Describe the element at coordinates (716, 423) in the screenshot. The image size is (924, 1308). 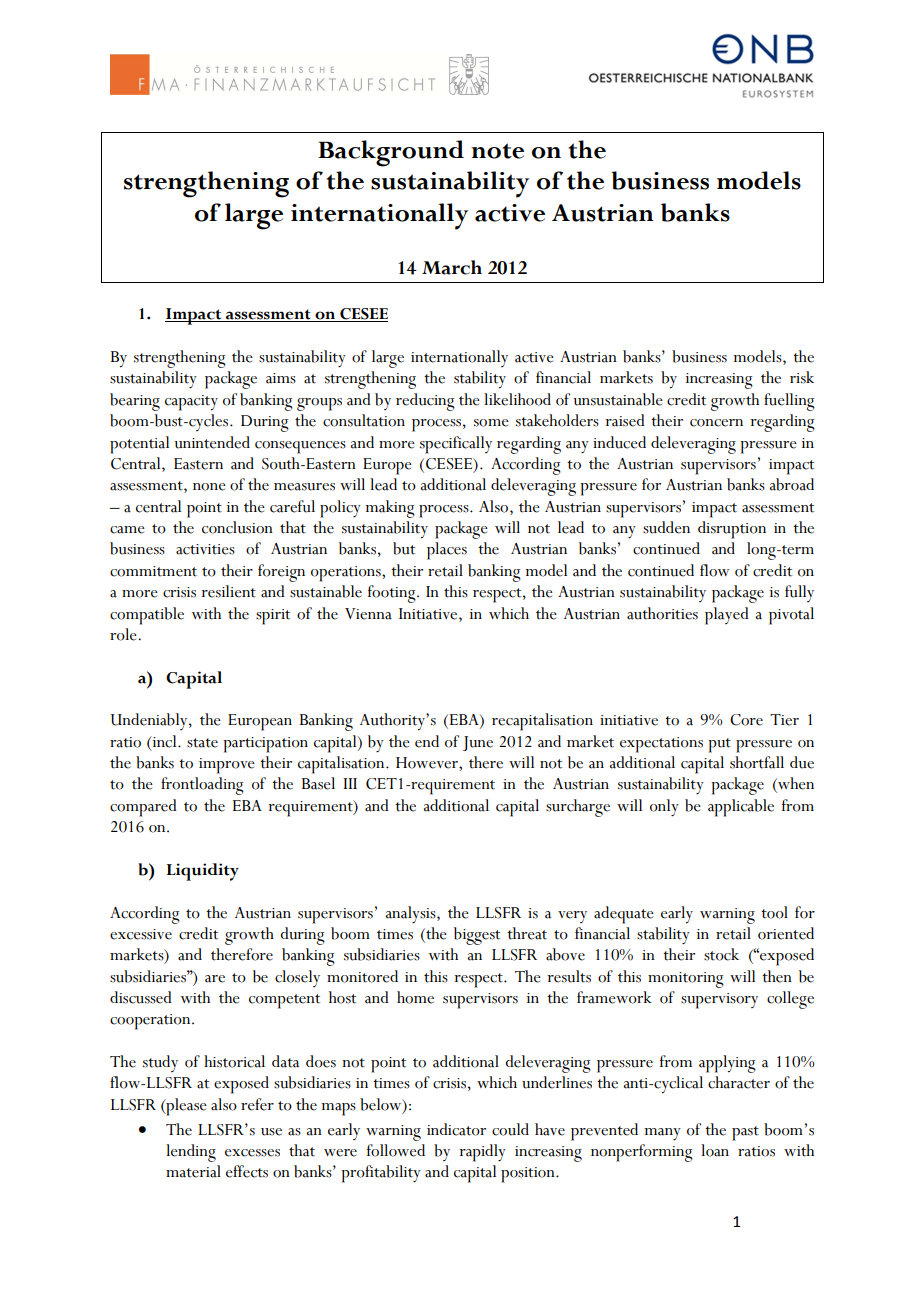
I see `concern` at that location.
